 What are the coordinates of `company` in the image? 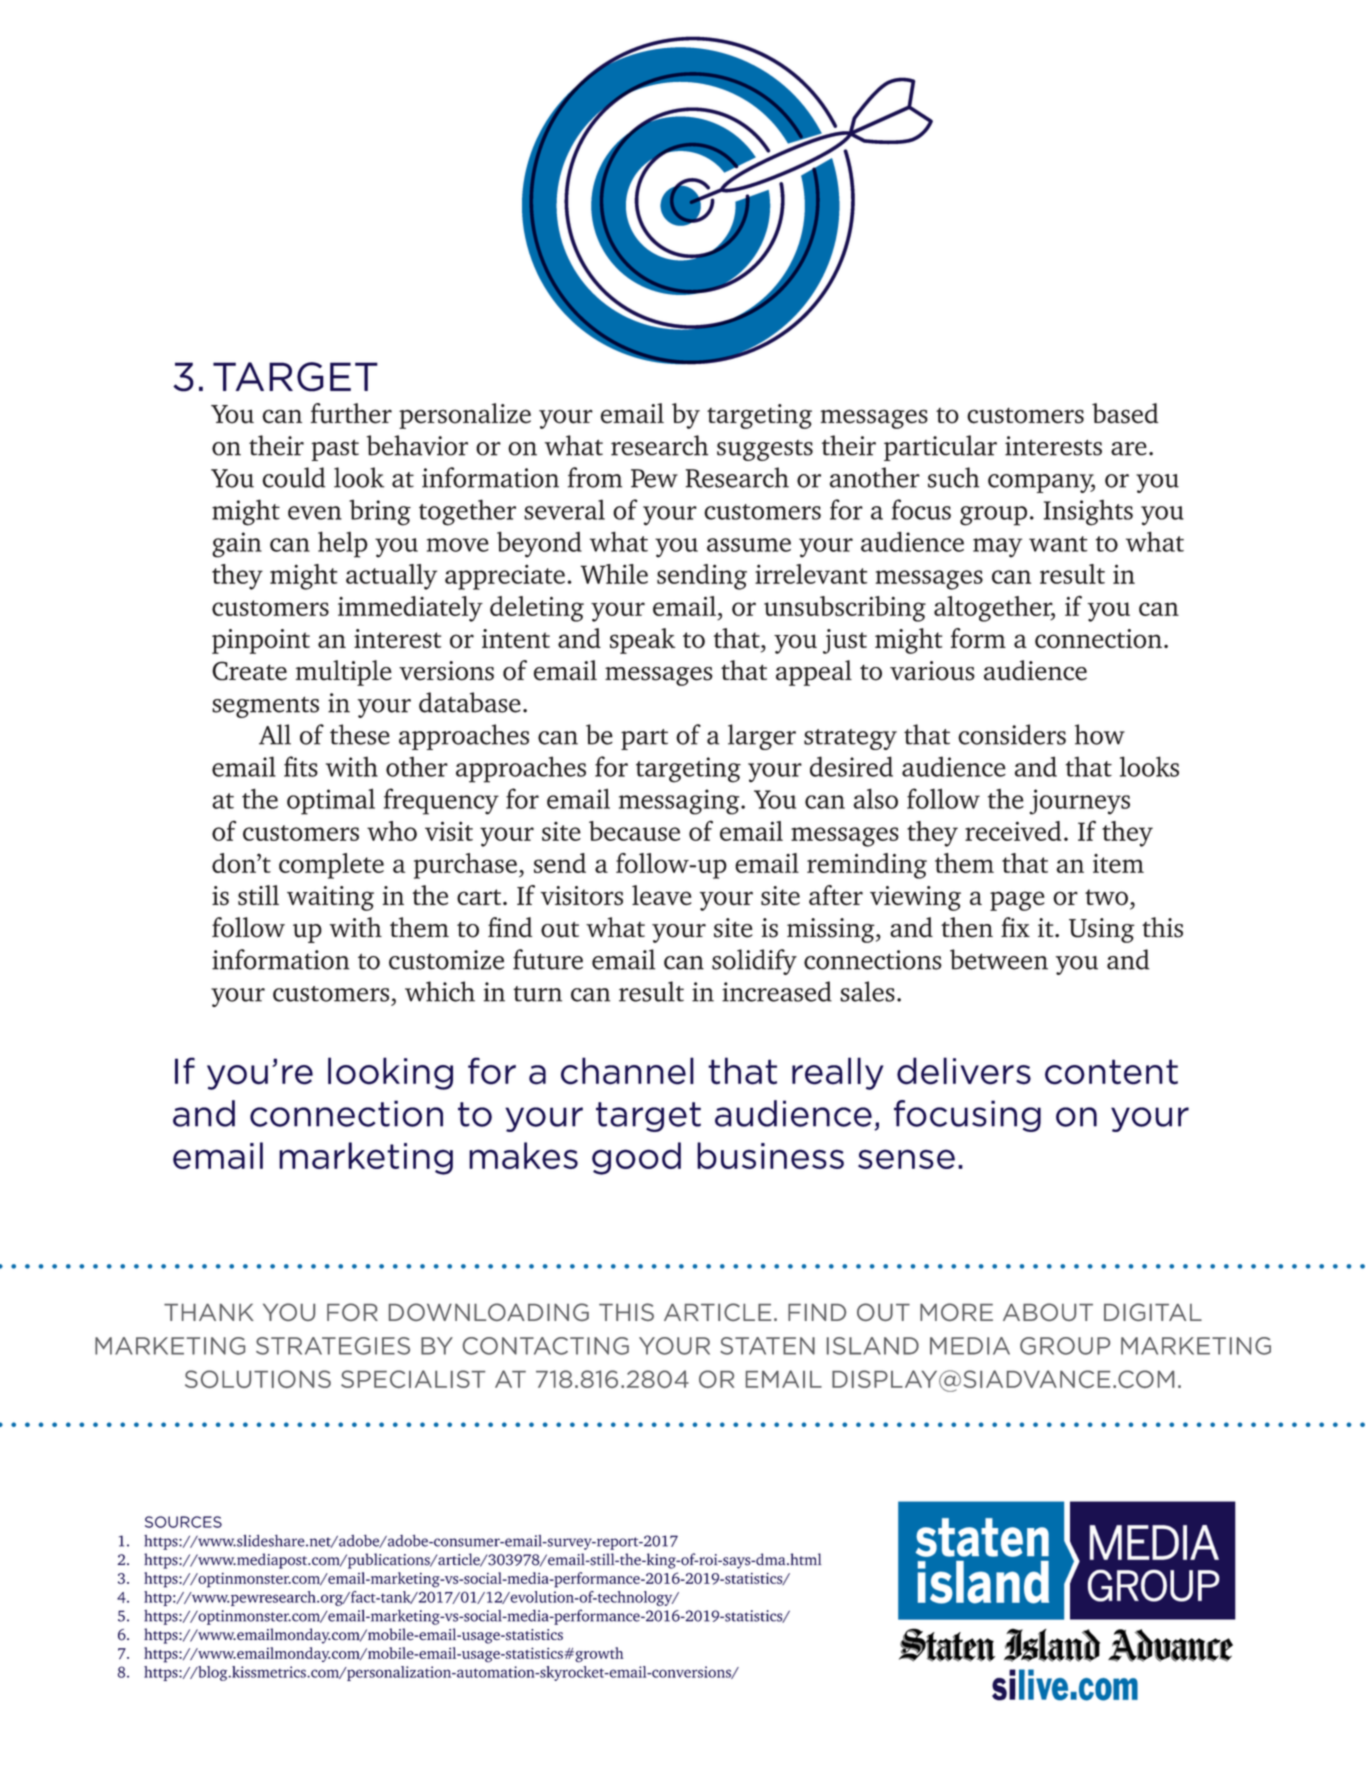 It's located at (1041, 483).
